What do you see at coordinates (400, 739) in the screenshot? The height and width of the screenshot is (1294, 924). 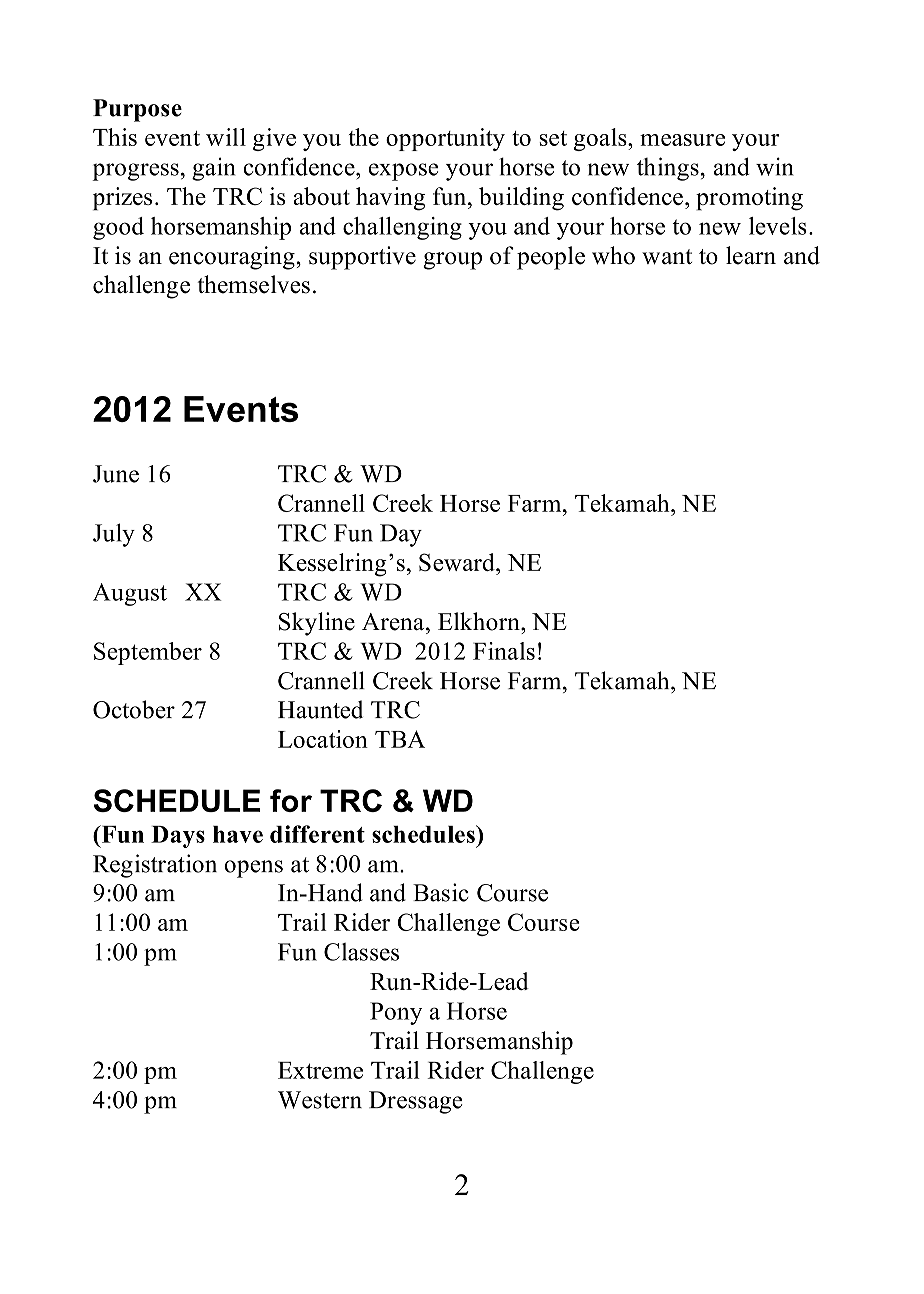 I see `TBA` at bounding box center [400, 739].
